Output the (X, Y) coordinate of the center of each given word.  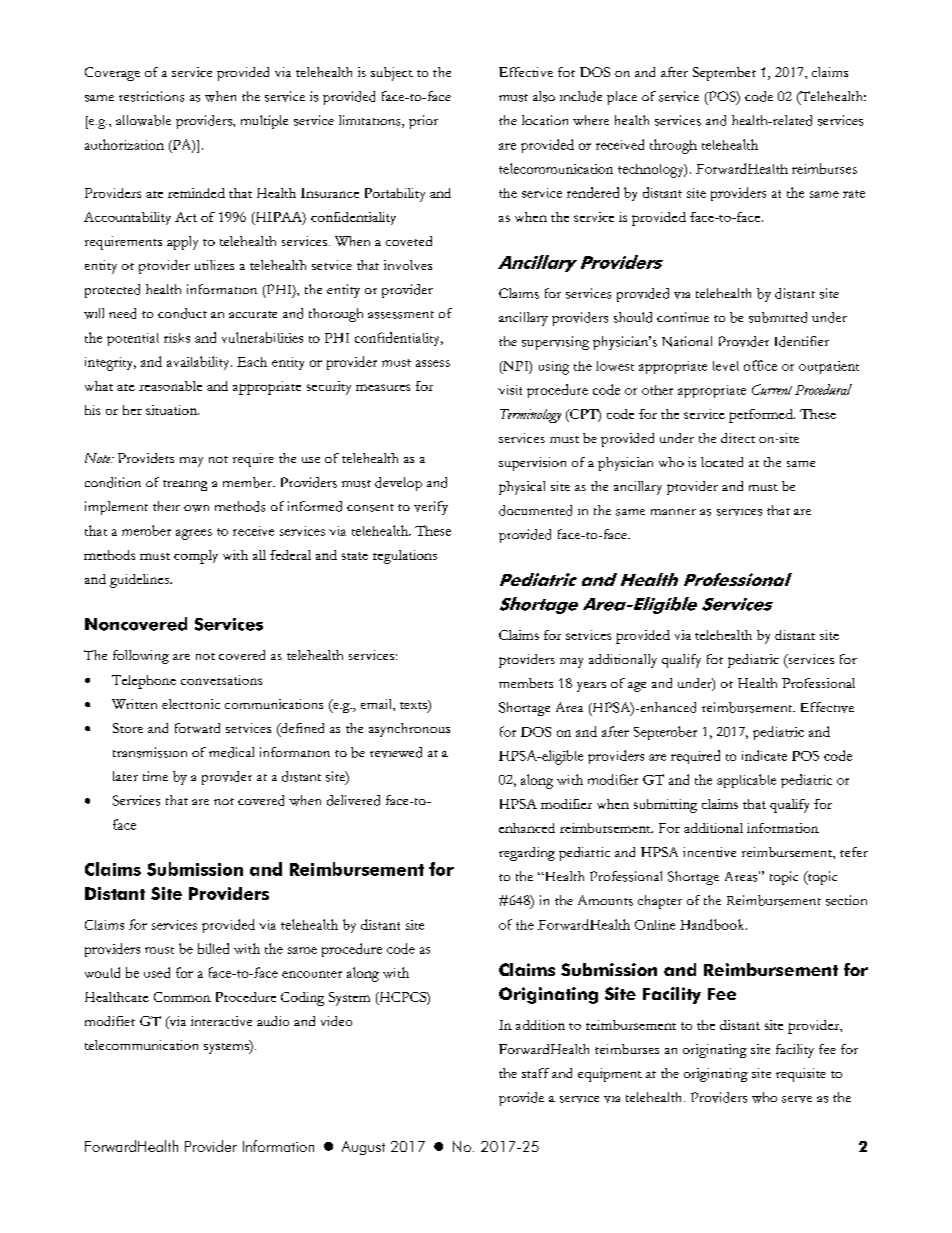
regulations (405, 557)
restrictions (151, 96)
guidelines (140, 581)
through (673, 146)
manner (673, 512)
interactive (221, 1021)
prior (423, 122)
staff (535, 1073)
